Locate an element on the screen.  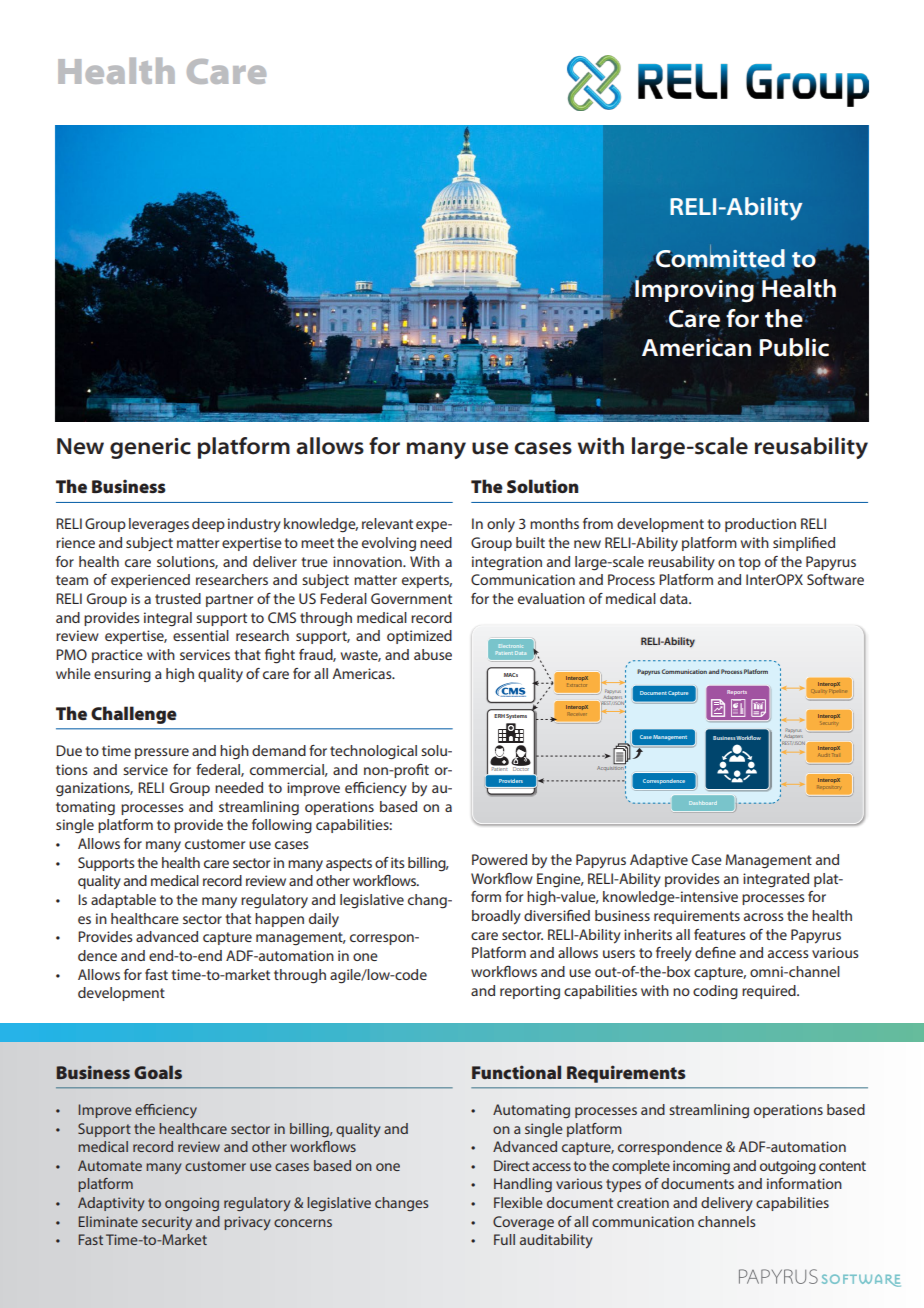
American is located at coordinates (696, 347).
